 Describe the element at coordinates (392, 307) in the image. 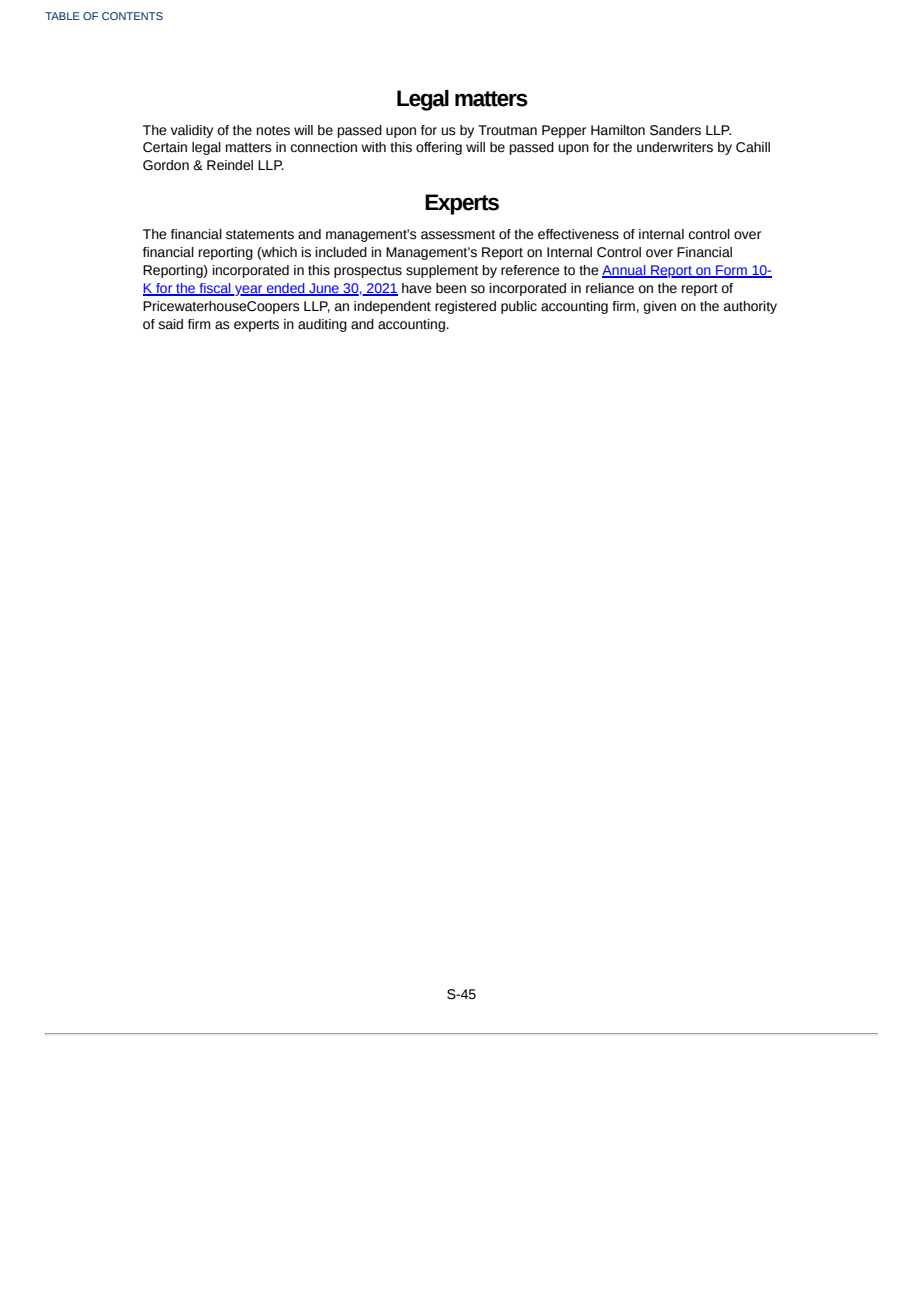

I see `independent` at that location.
